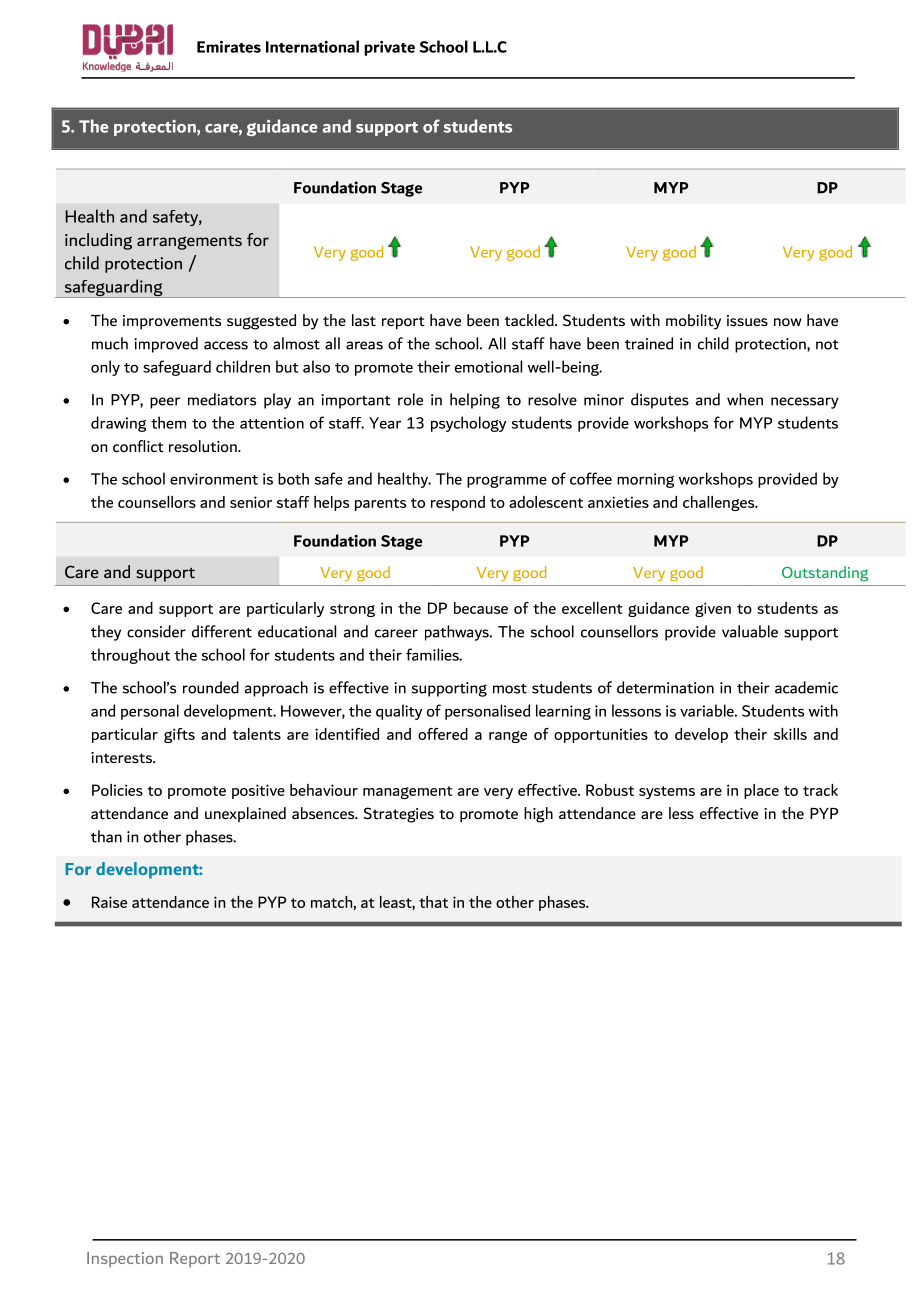 This screenshot has height=1309, width=924. What do you see at coordinates (667, 792) in the screenshot?
I see `systems` at bounding box center [667, 792].
